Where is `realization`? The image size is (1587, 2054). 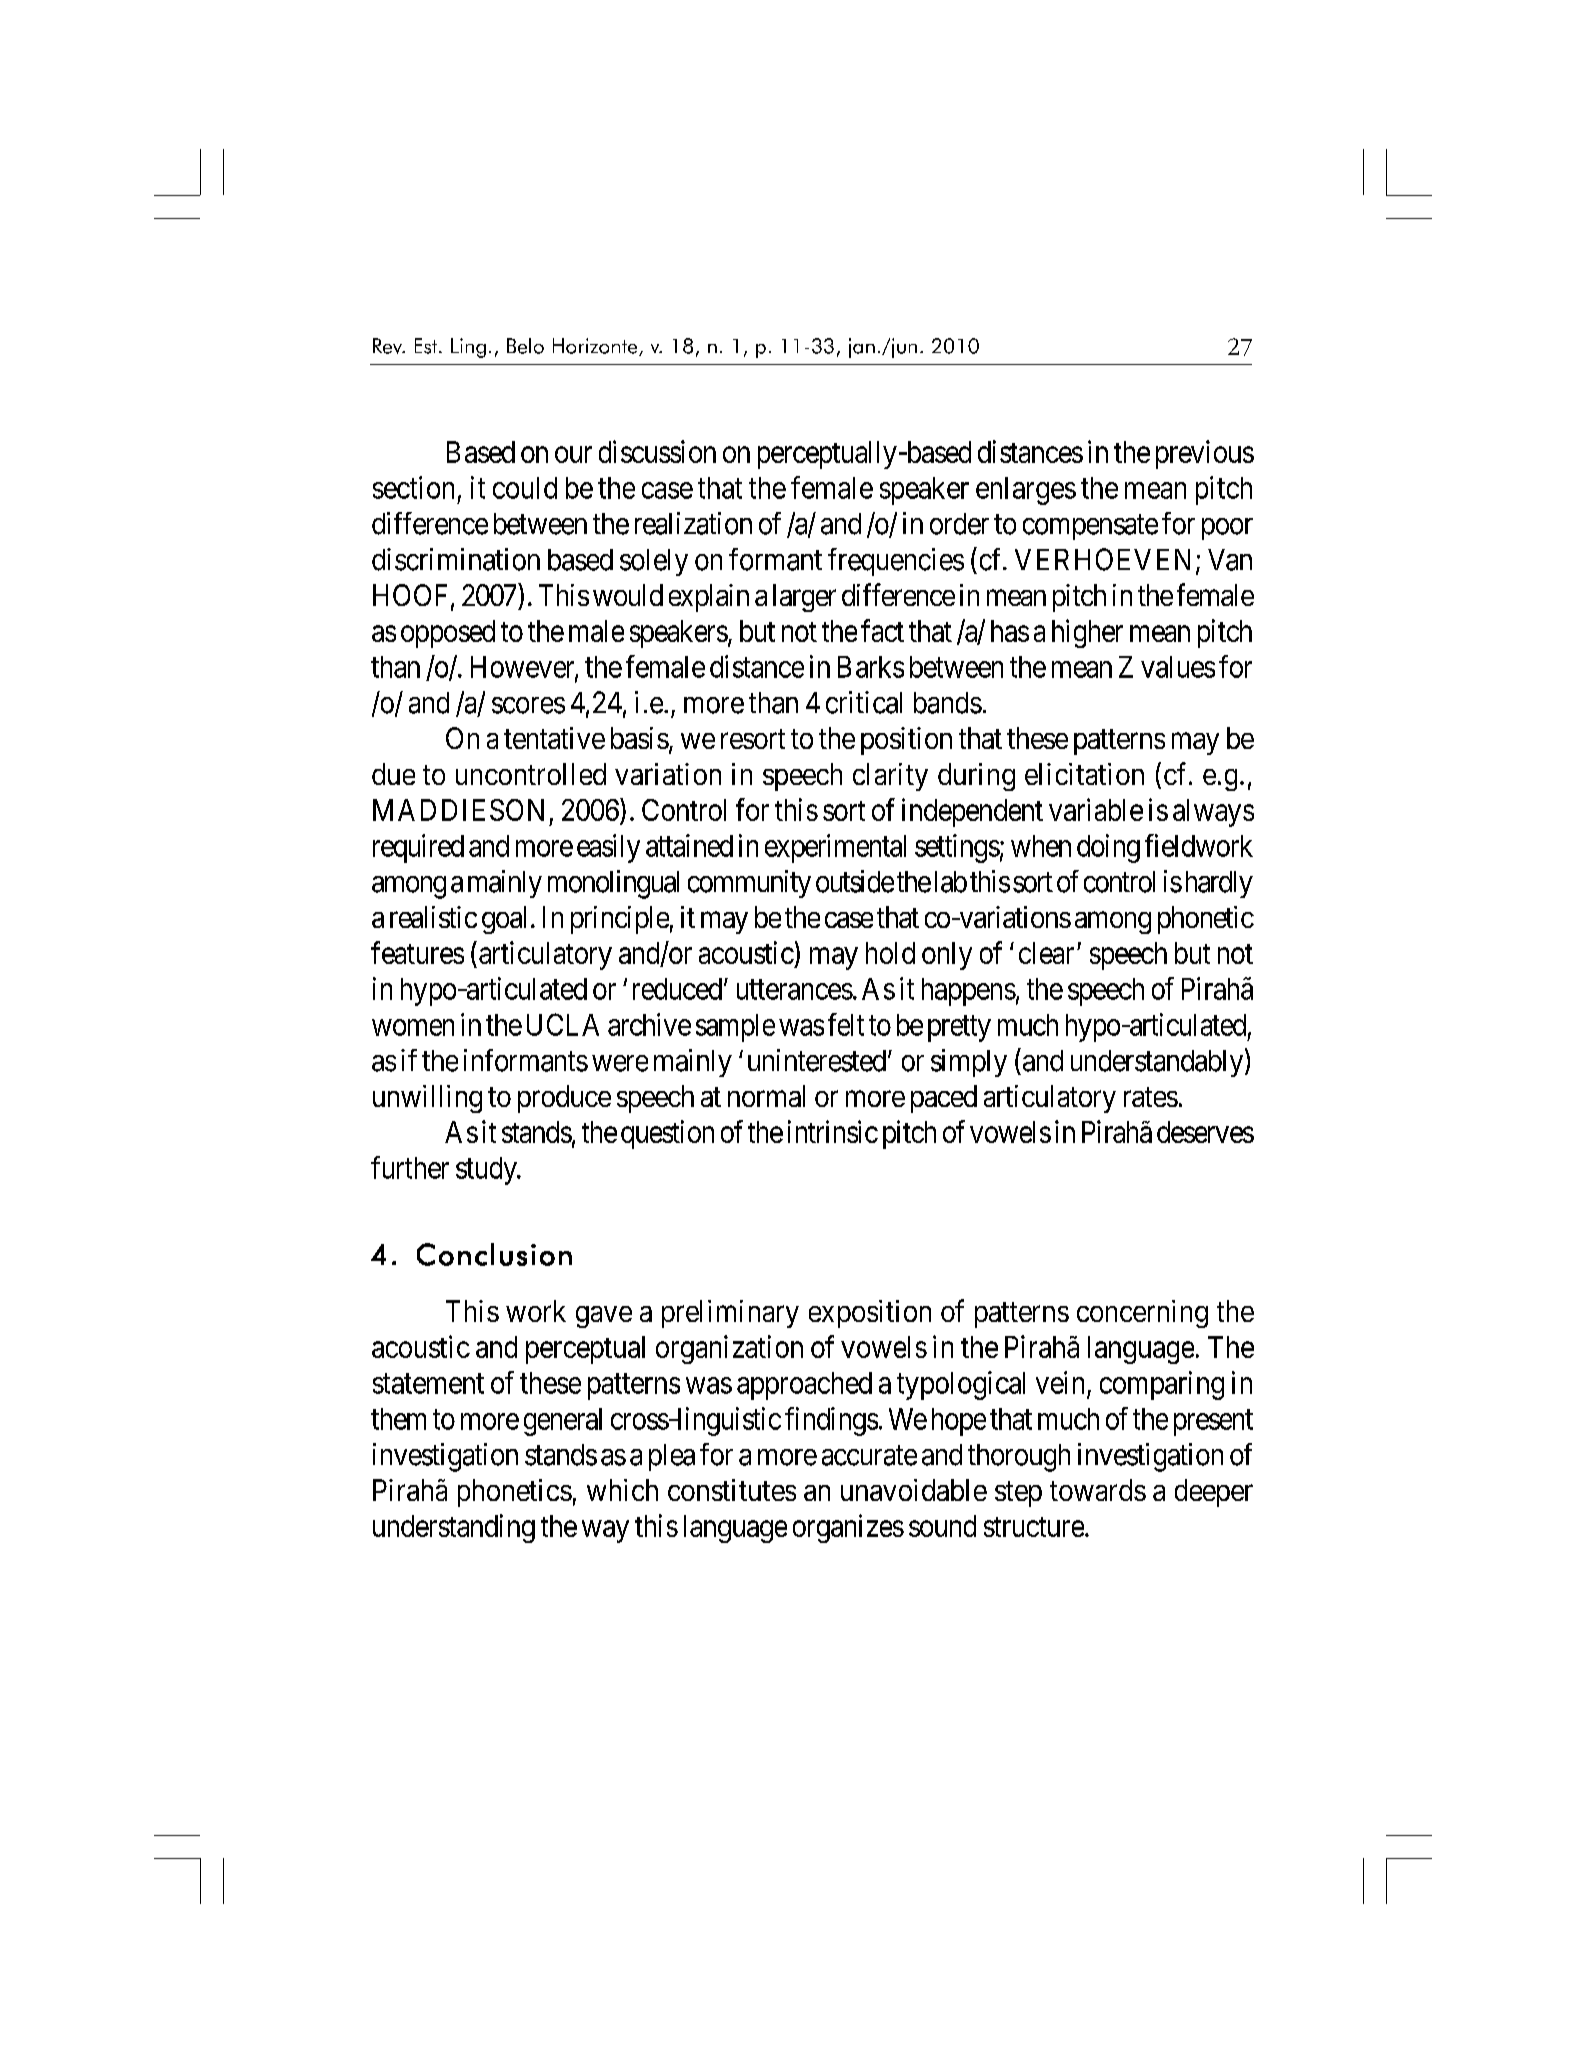 realization is located at coordinates (693, 523).
